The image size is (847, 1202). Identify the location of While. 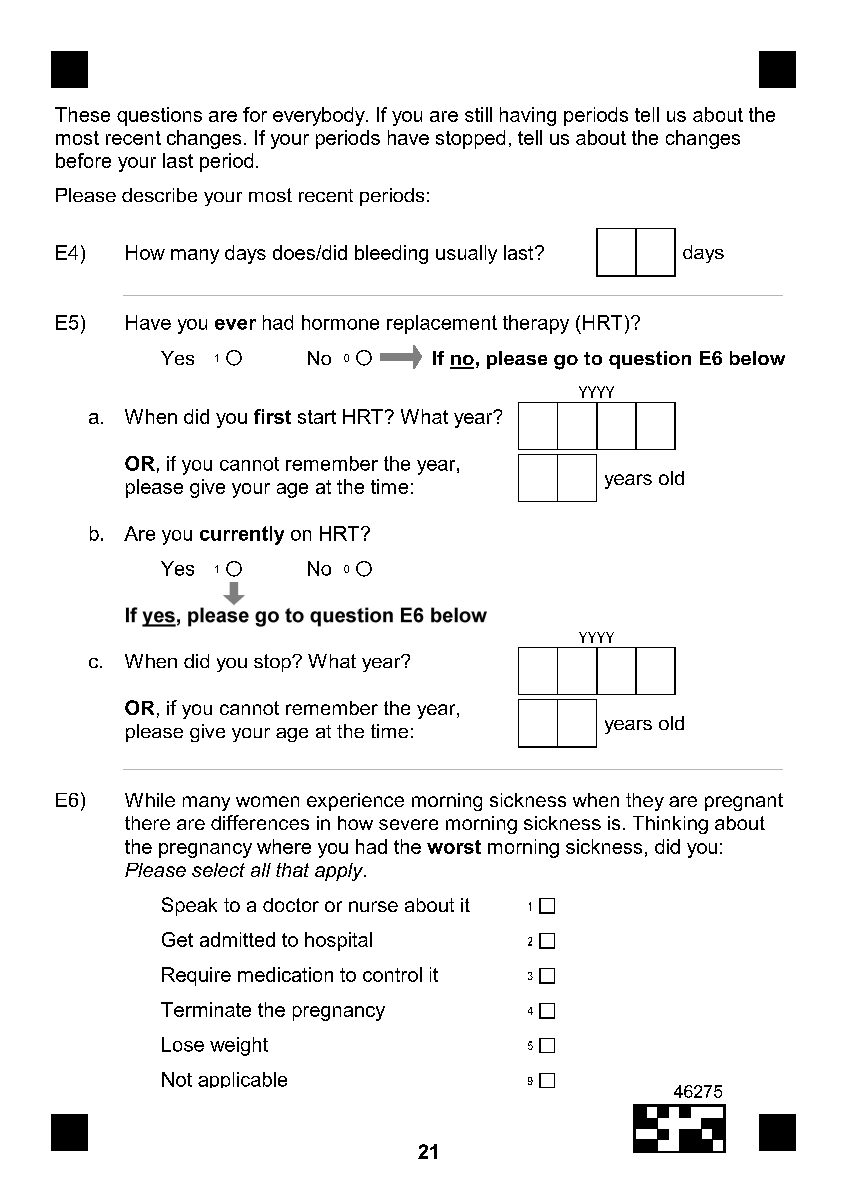
(150, 800).
